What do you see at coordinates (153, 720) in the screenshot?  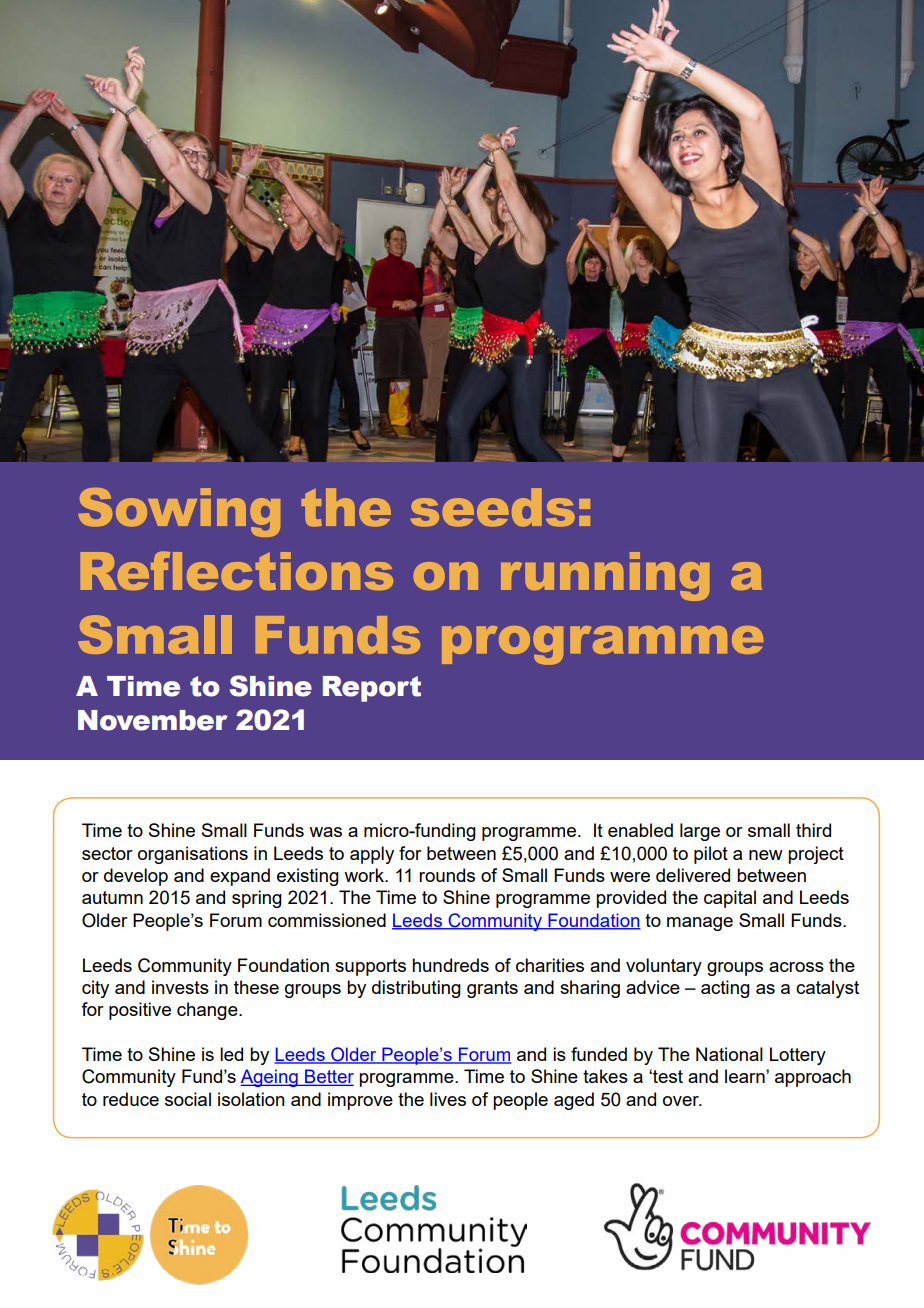 I see `November` at bounding box center [153, 720].
